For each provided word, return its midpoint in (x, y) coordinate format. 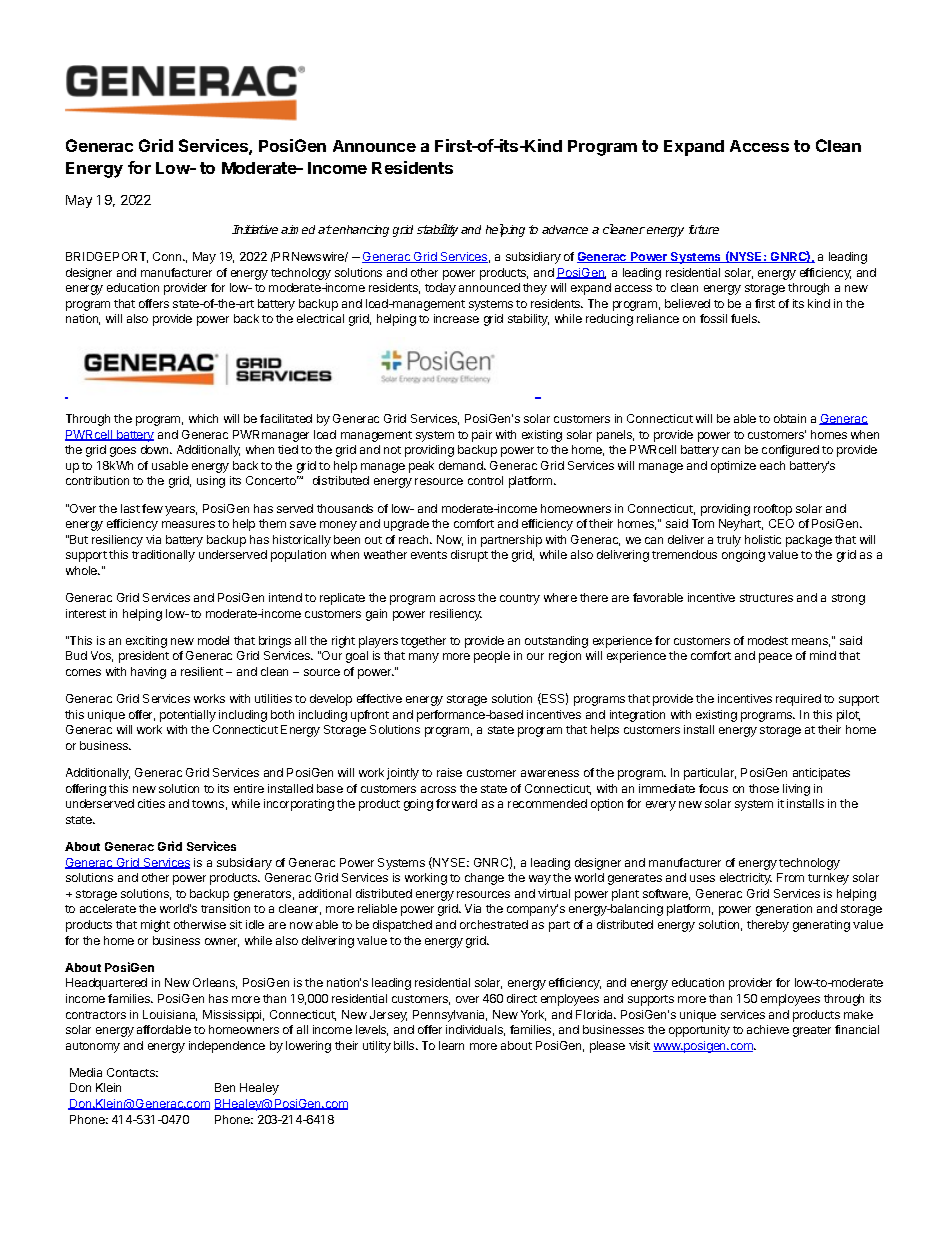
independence (227, 1047)
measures (188, 524)
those (764, 788)
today (440, 289)
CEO (781, 523)
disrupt (469, 556)
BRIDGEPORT (107, 257)
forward (456, 803)
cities (151, 803)
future (704, 229)
